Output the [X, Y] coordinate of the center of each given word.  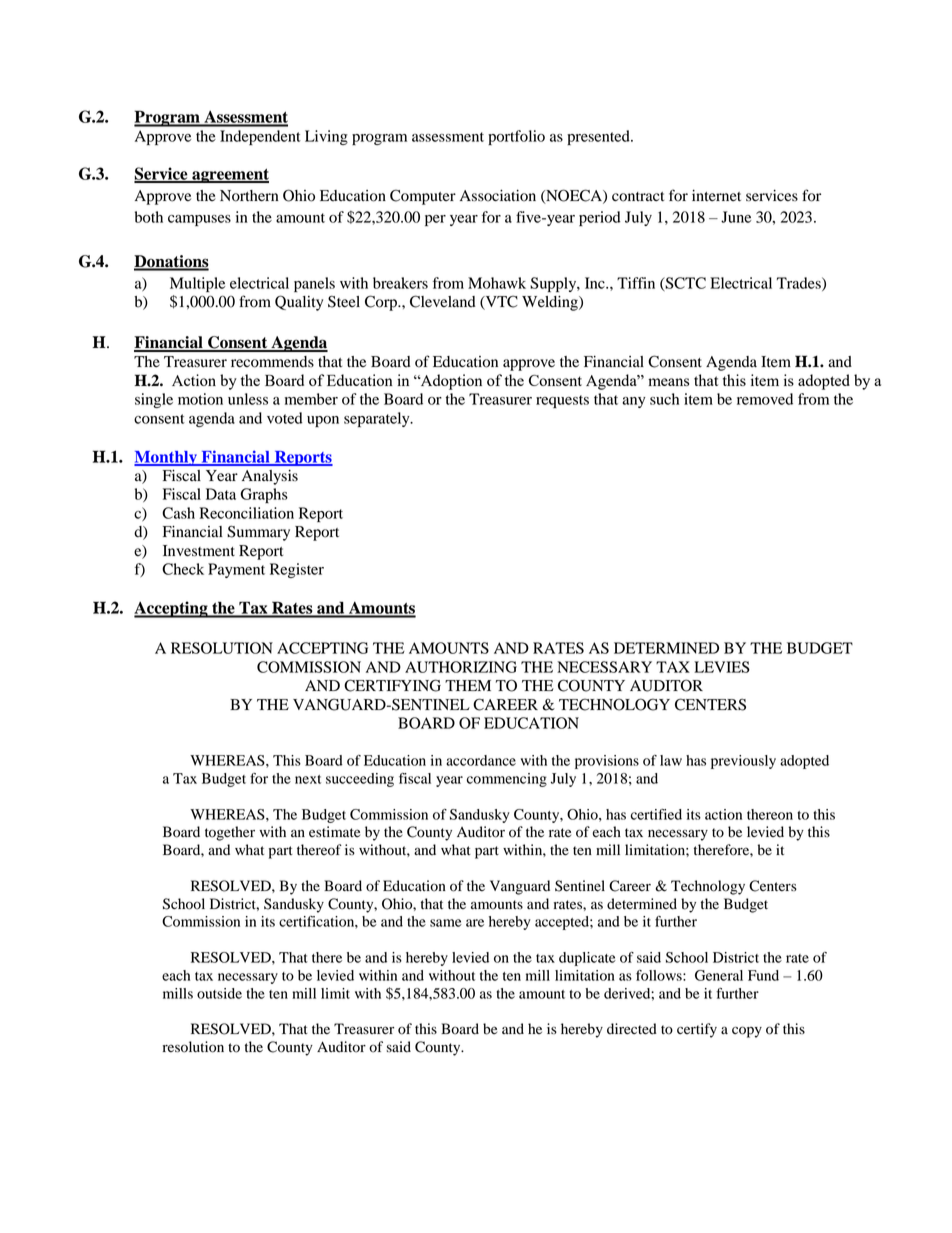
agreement [229, 176]
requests [562, 401]
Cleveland [443, 301]
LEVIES [722, 667]
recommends [272, 362]
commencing [507, 780]
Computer [423, 197]
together [230, 833]
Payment [236, 570]
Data [221, 494]
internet [716, 196]
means [668, 382]
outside [219, 993]
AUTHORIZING [461, 667]
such [664, 399]
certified [656, 814]
